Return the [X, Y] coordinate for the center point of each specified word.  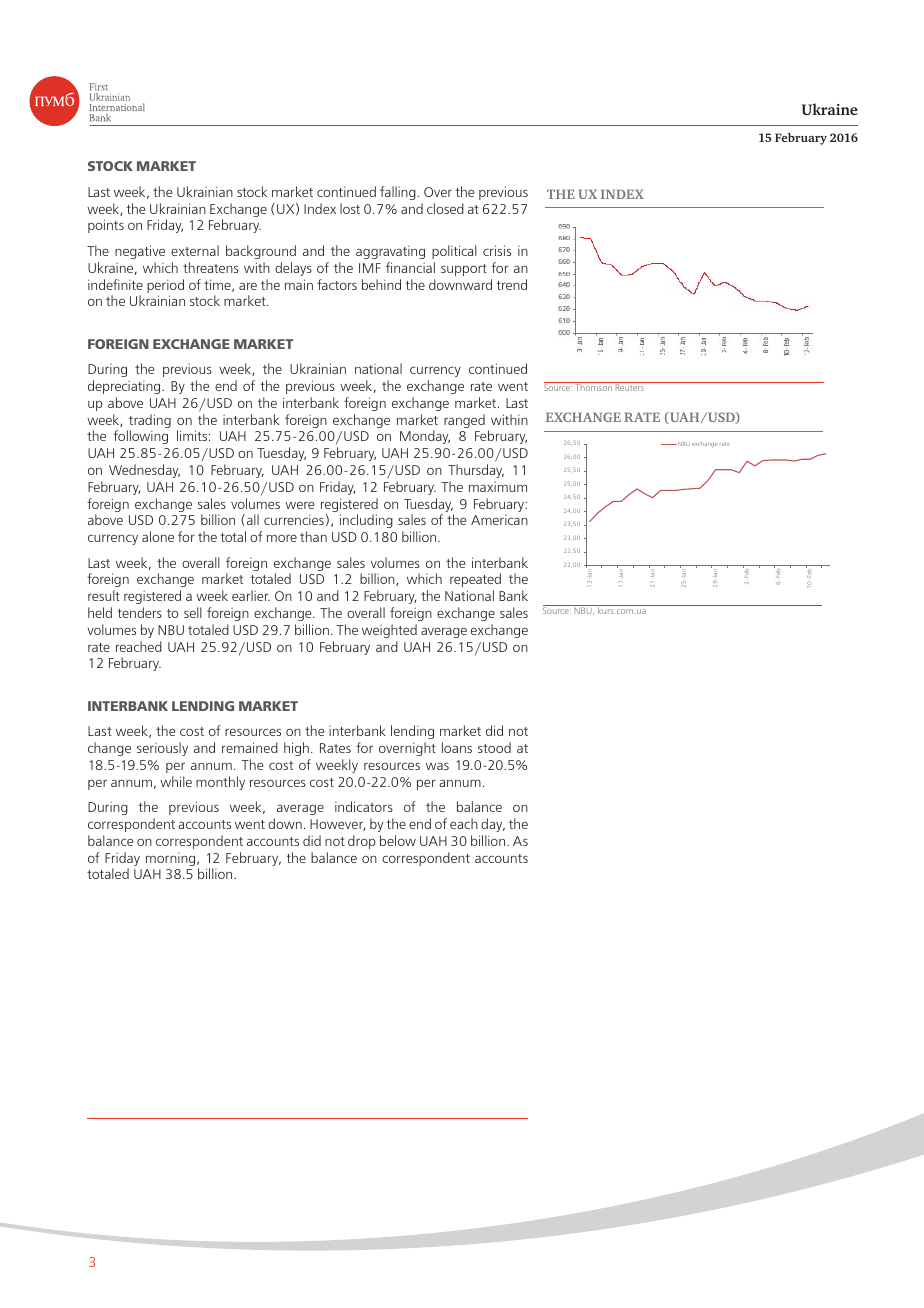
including [366, 521]
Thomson [593, 386]
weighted [389, 631]
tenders [139, 612]
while [176, 781]
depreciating [125, 387]
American [499, 520]
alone [158, 536]
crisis [497, 250]
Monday [425, 437]
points [106, 226]
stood [494, 747]
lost [350, 208]
